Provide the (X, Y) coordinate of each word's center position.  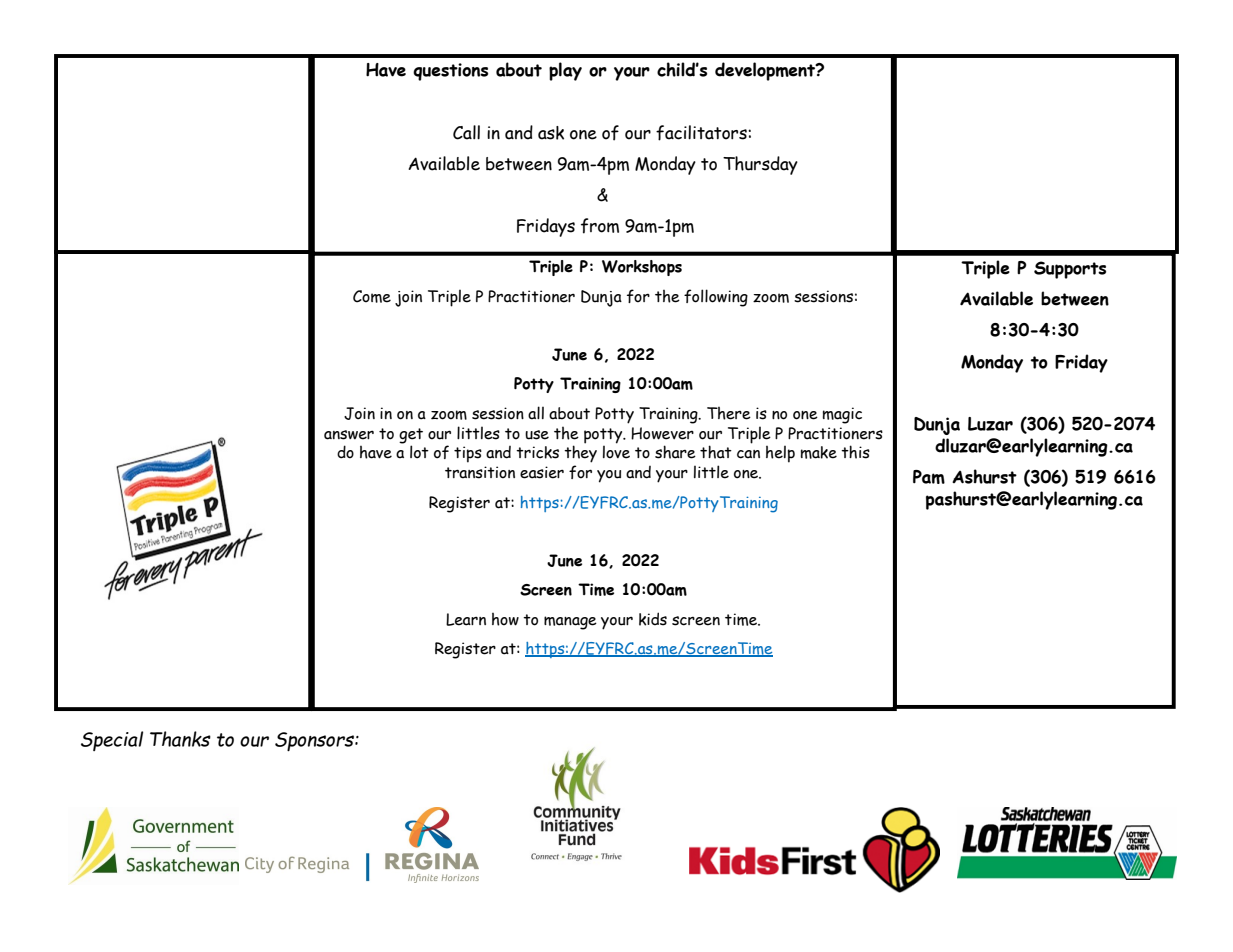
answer (349, 435)
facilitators (702, 133)
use (537, 435)
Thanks (180, 739)
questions (450, 72)
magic (842, 415)
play (565, 71)
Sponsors (315, 741)
